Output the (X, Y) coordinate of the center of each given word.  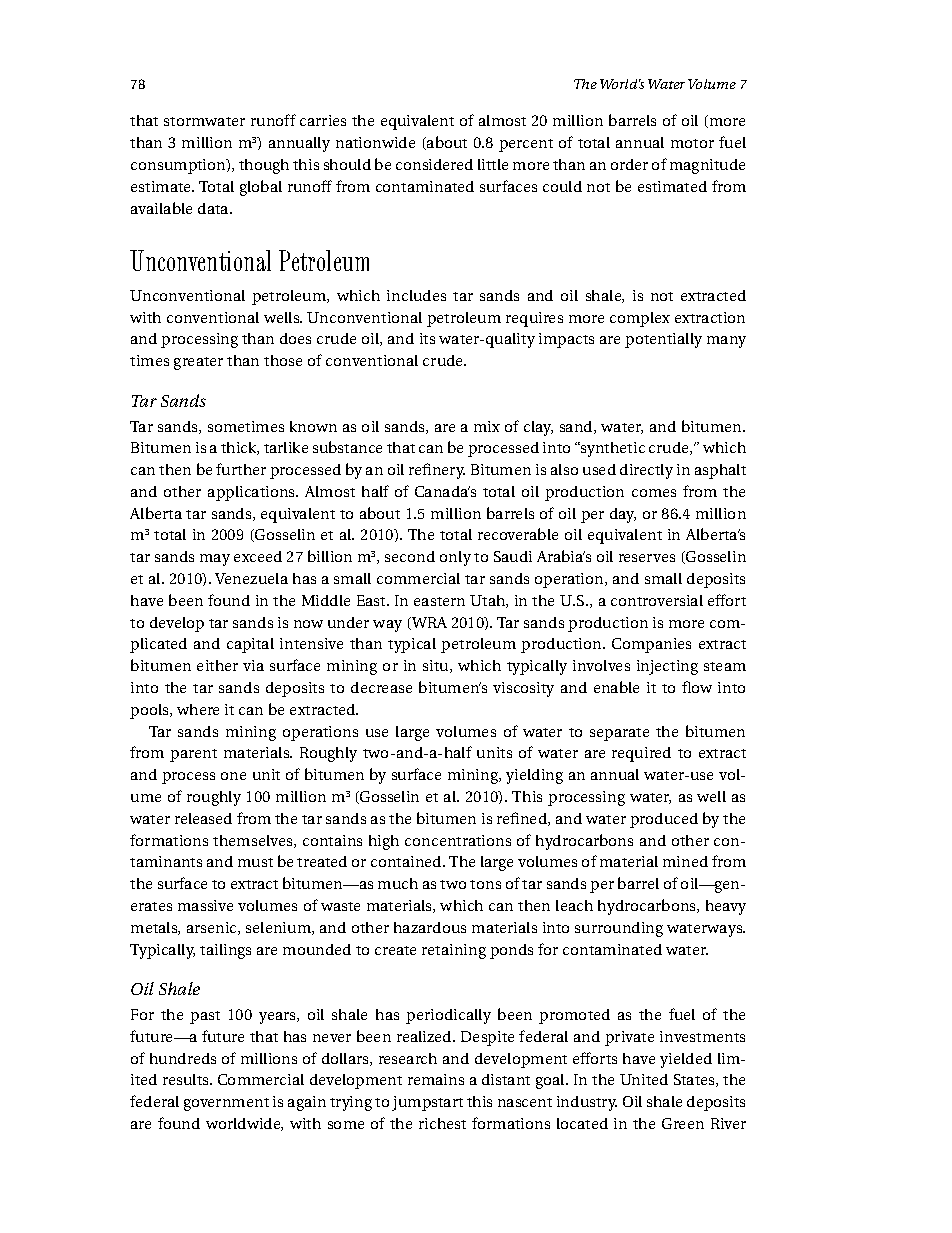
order (629, 164)
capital (250, 645)
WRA (428, 623)
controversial (657, 600)
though (264, 166)
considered (434, 164)
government (226, 1104)
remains (436, 1079)
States (695, 1080)
